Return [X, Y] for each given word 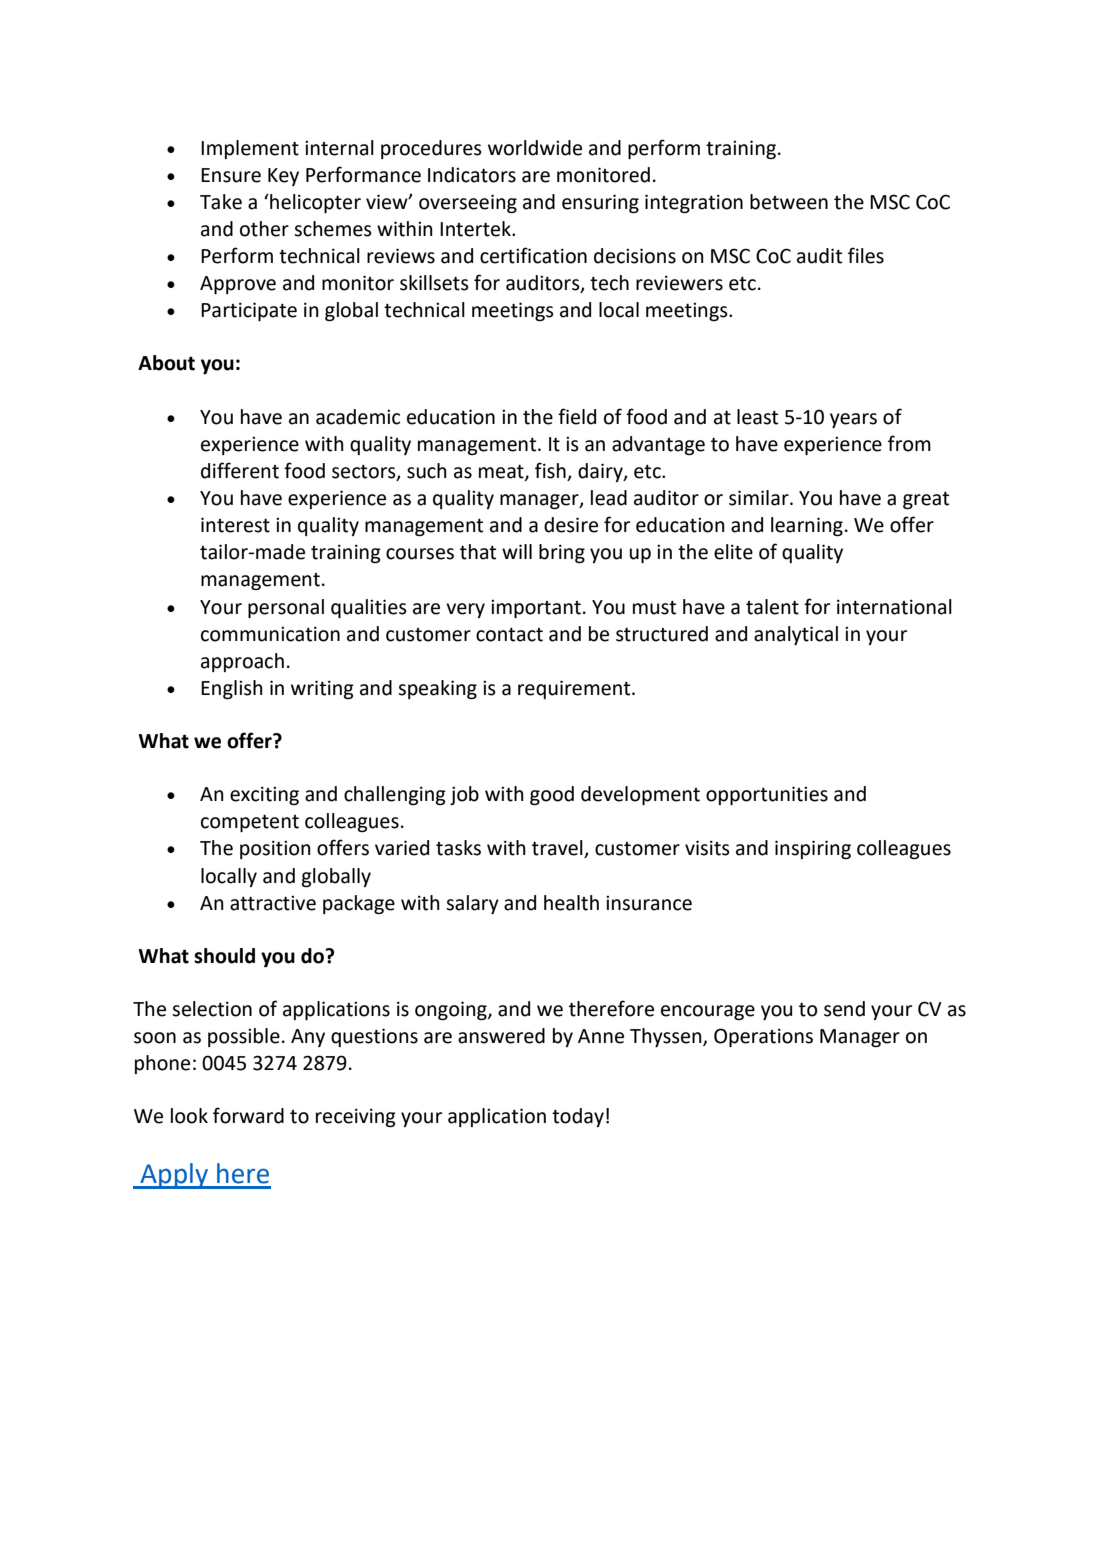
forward [248, 1115]
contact [509, 635]
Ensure [231, 175]
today [578, 1117]
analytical [796, 635]
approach [242, 662]
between [789, 202]
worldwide [535, 148]
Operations [763, 1037]
